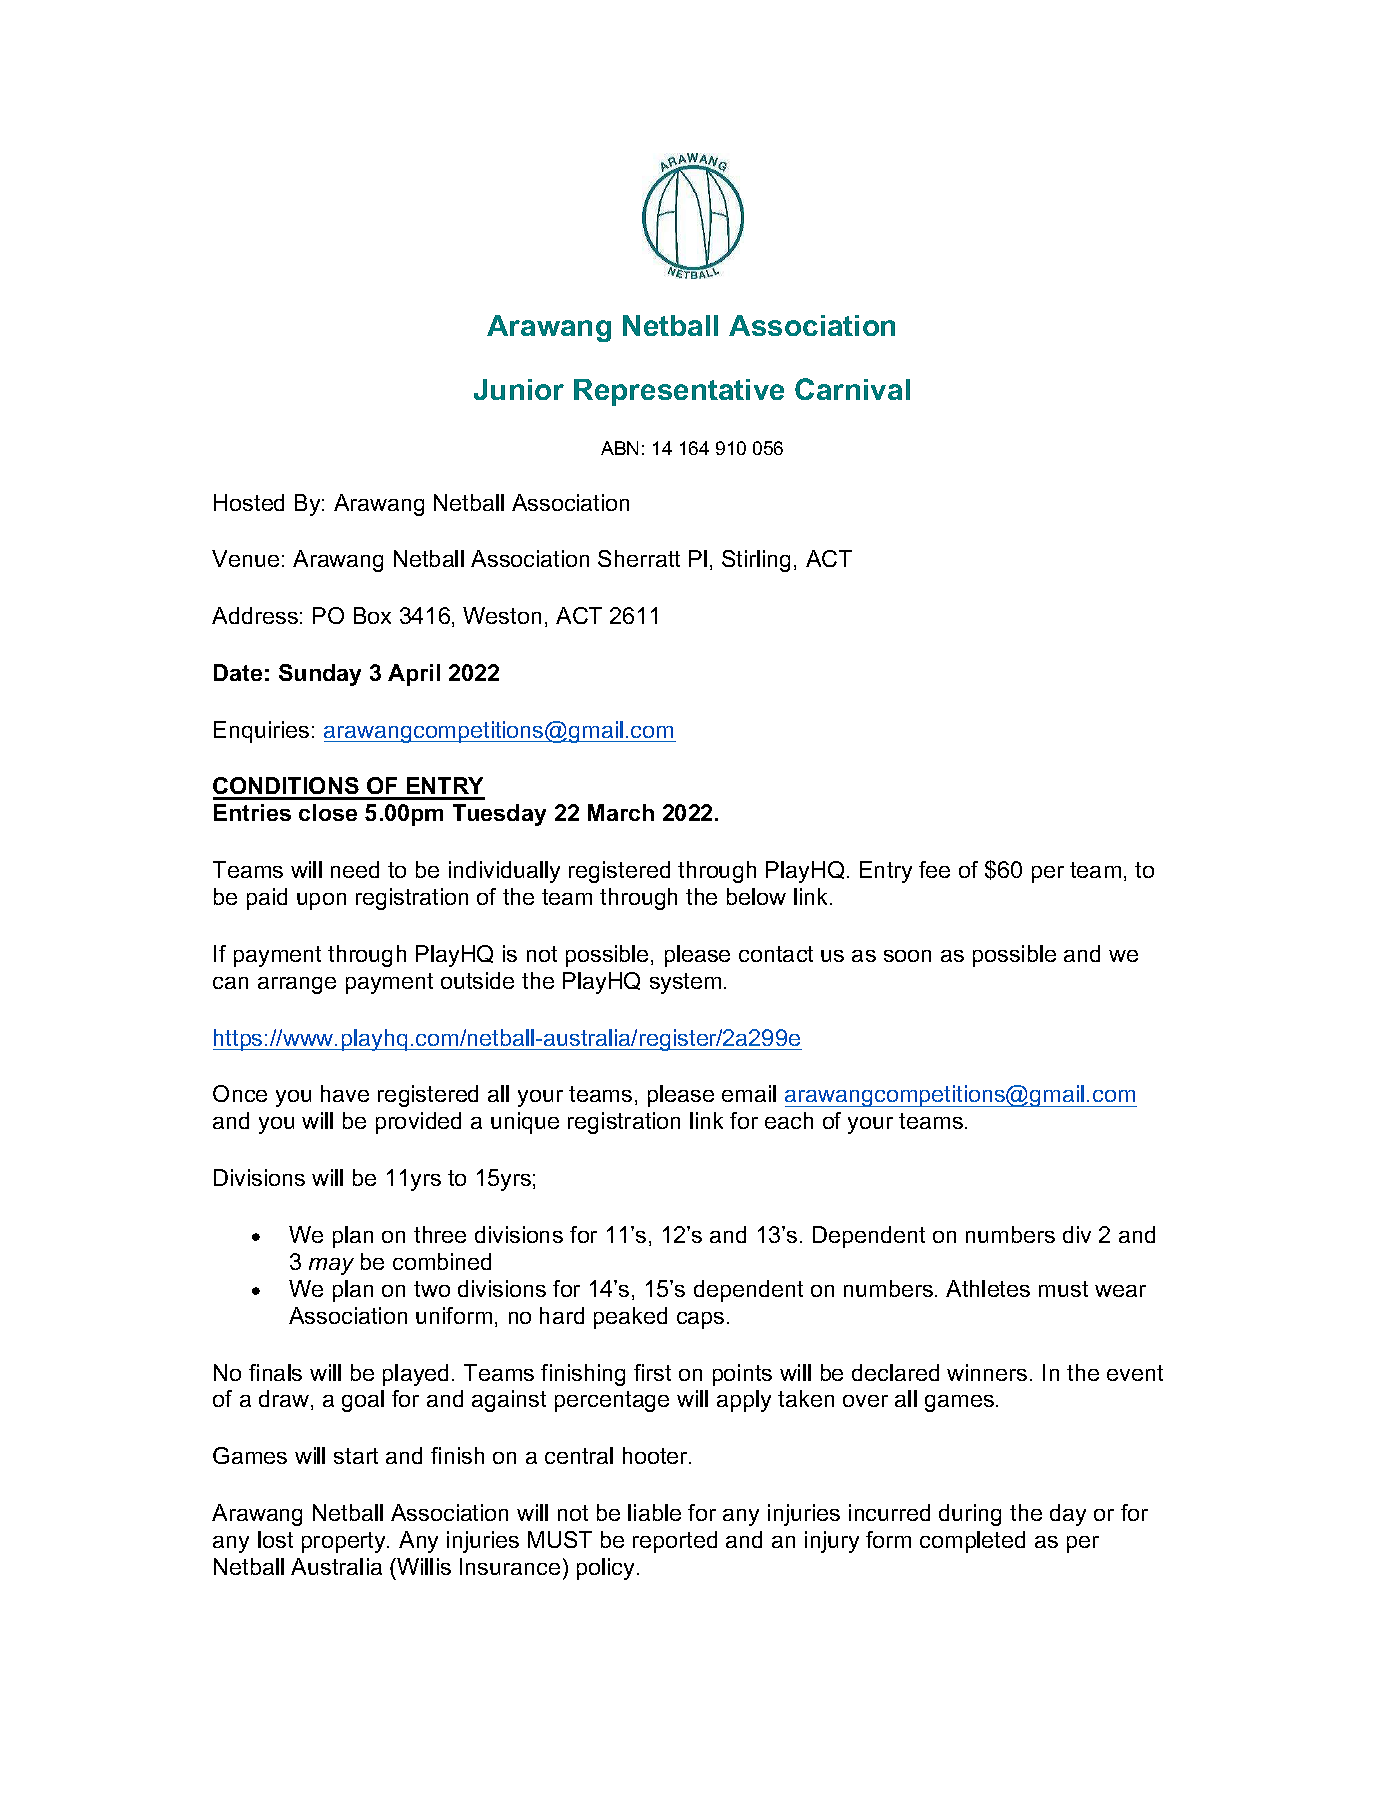 The image size is (1387, 1795). What do you see at coordinates (345, 1542) in the document?
I see `property` at bounding box center [345, 1542].
